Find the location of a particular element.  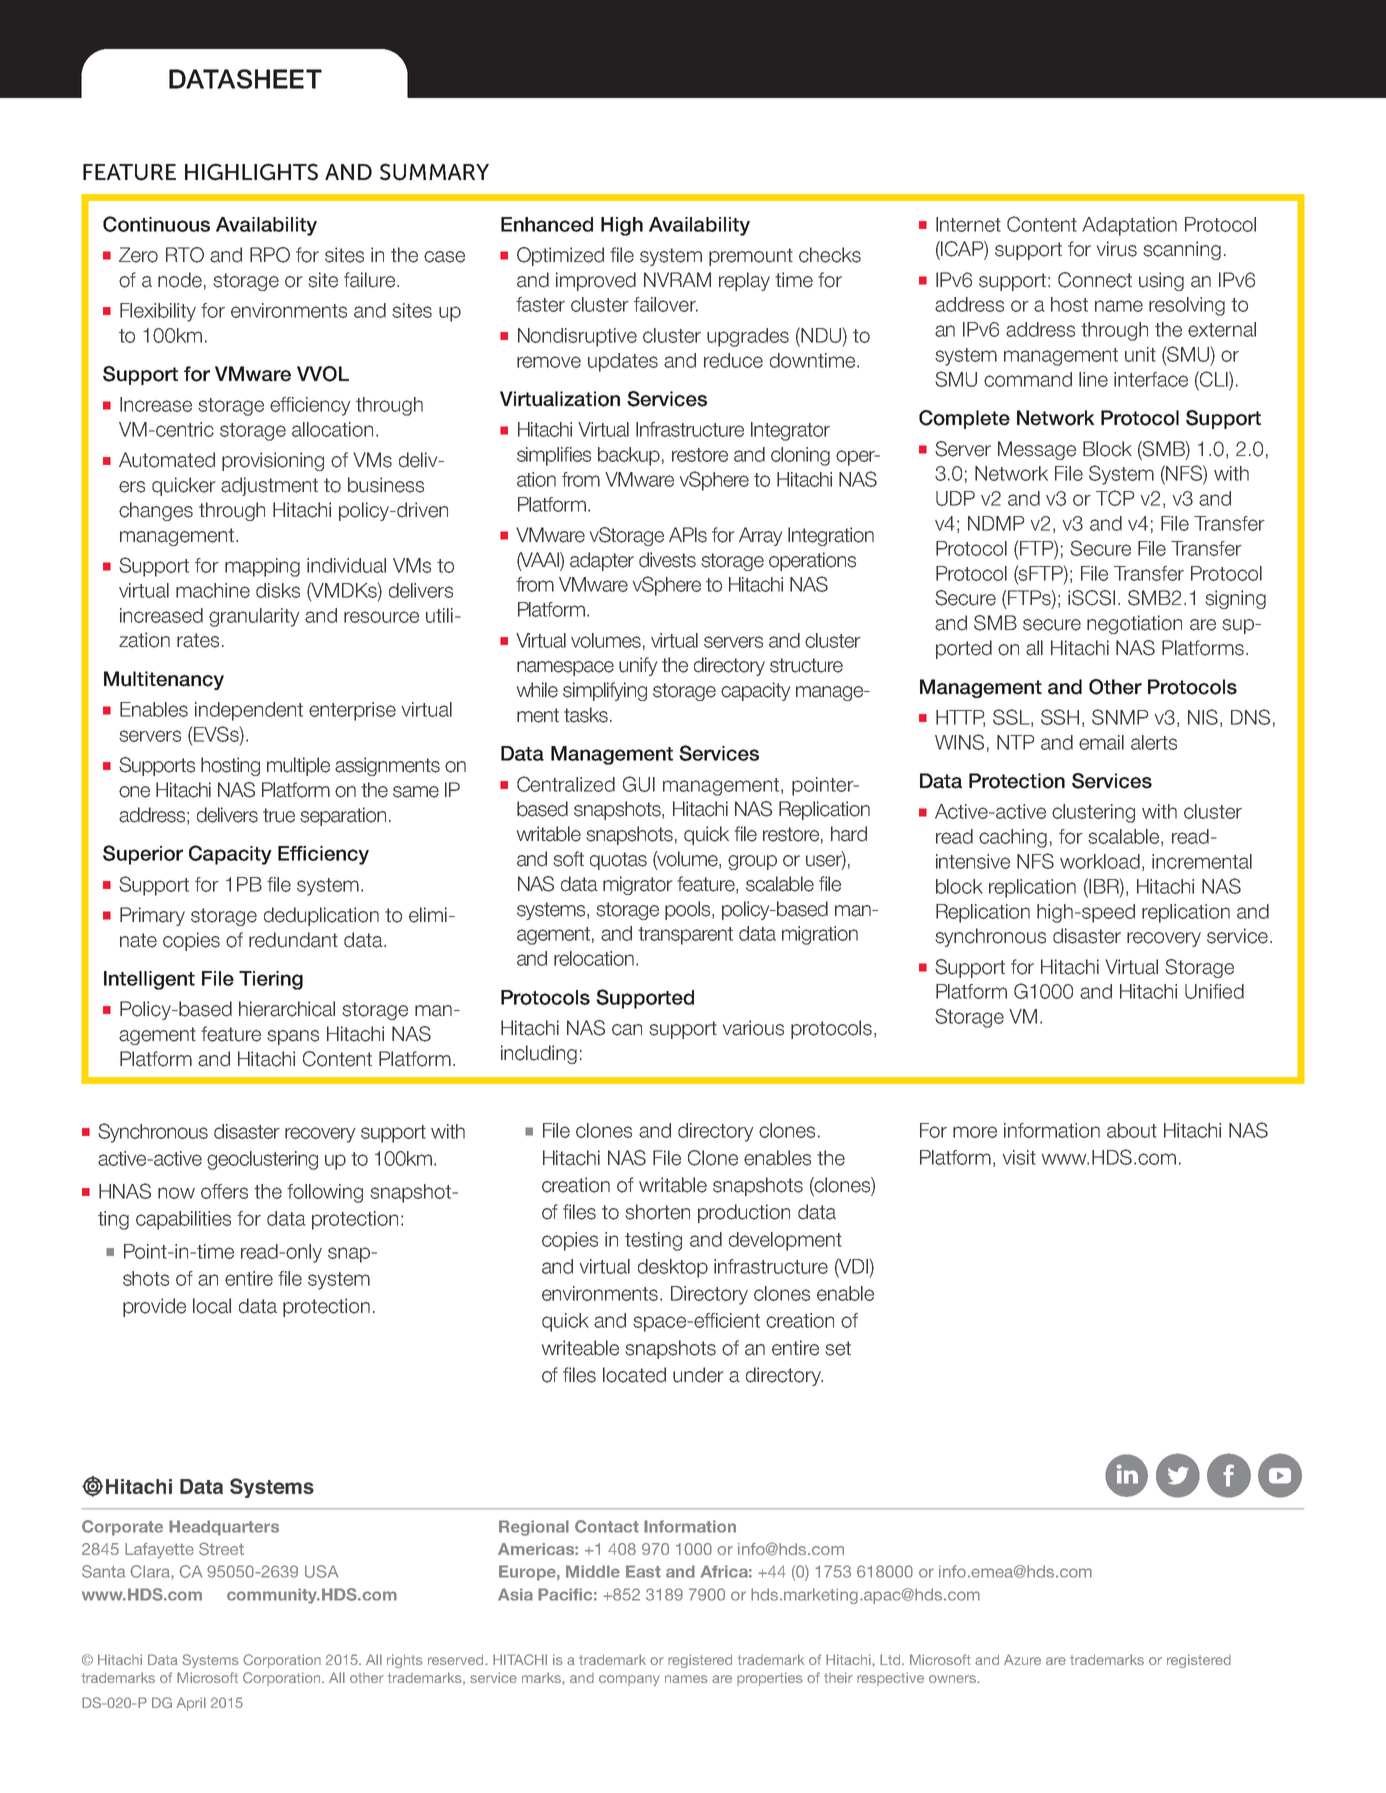

company is located at coordinates (629, 1680).
